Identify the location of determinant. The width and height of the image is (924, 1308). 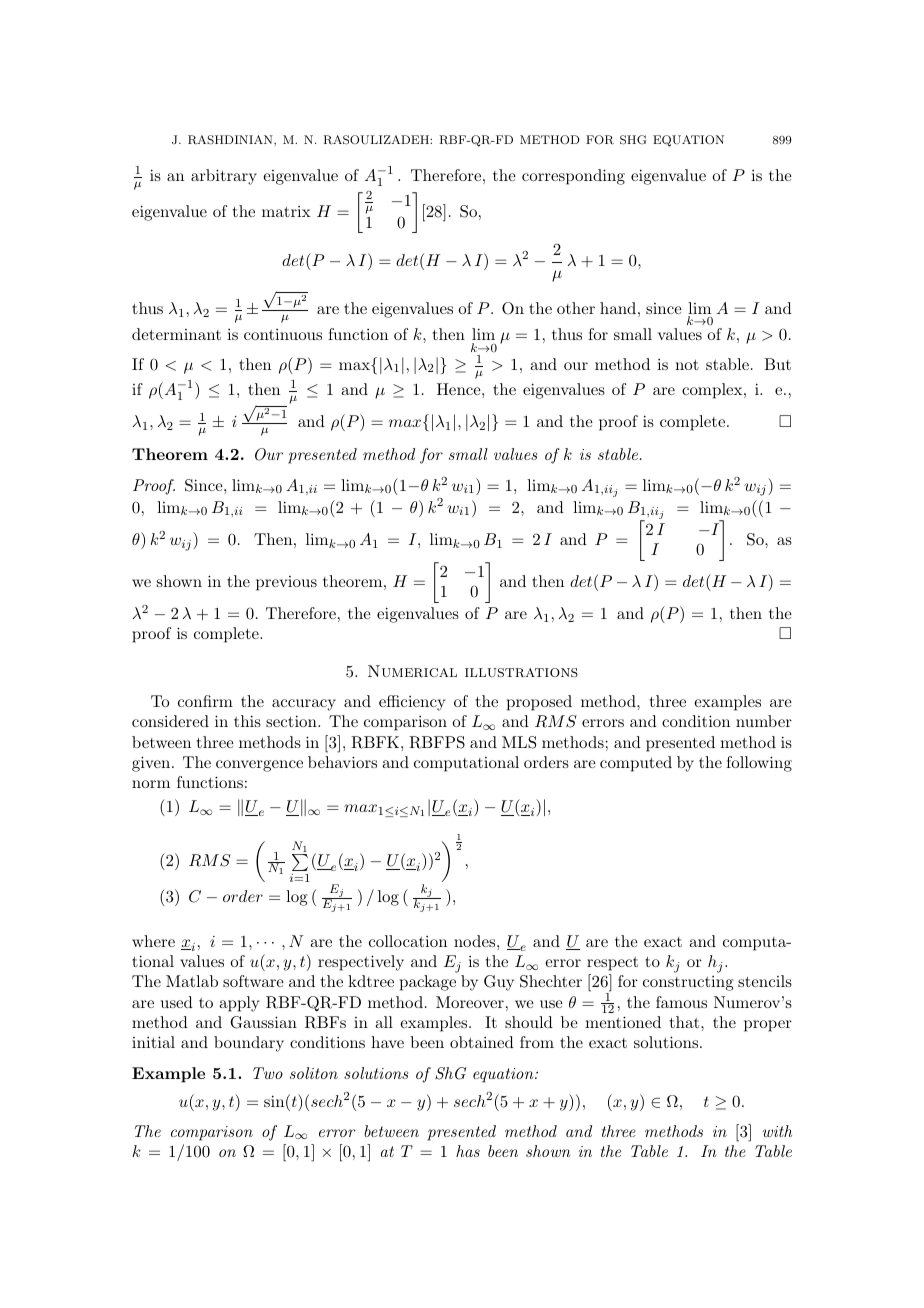
(176, 334).
